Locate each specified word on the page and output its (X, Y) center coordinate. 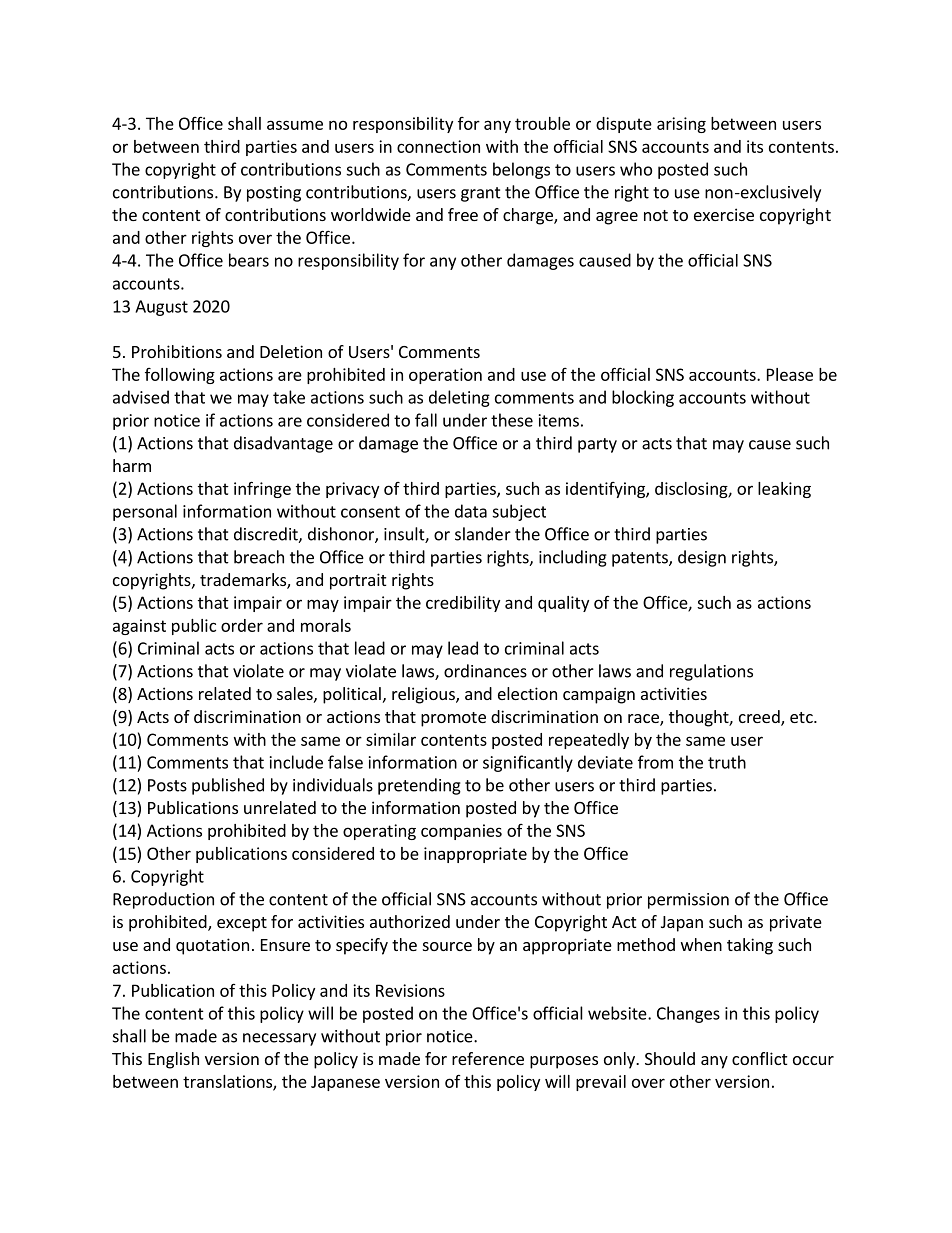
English (173, 1060)
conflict (759, 1058)
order (242, 625)
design (702, 558)
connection (438, 146)
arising (681, 125)
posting (274, 194)
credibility (463, 604)
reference (488, 1058)
